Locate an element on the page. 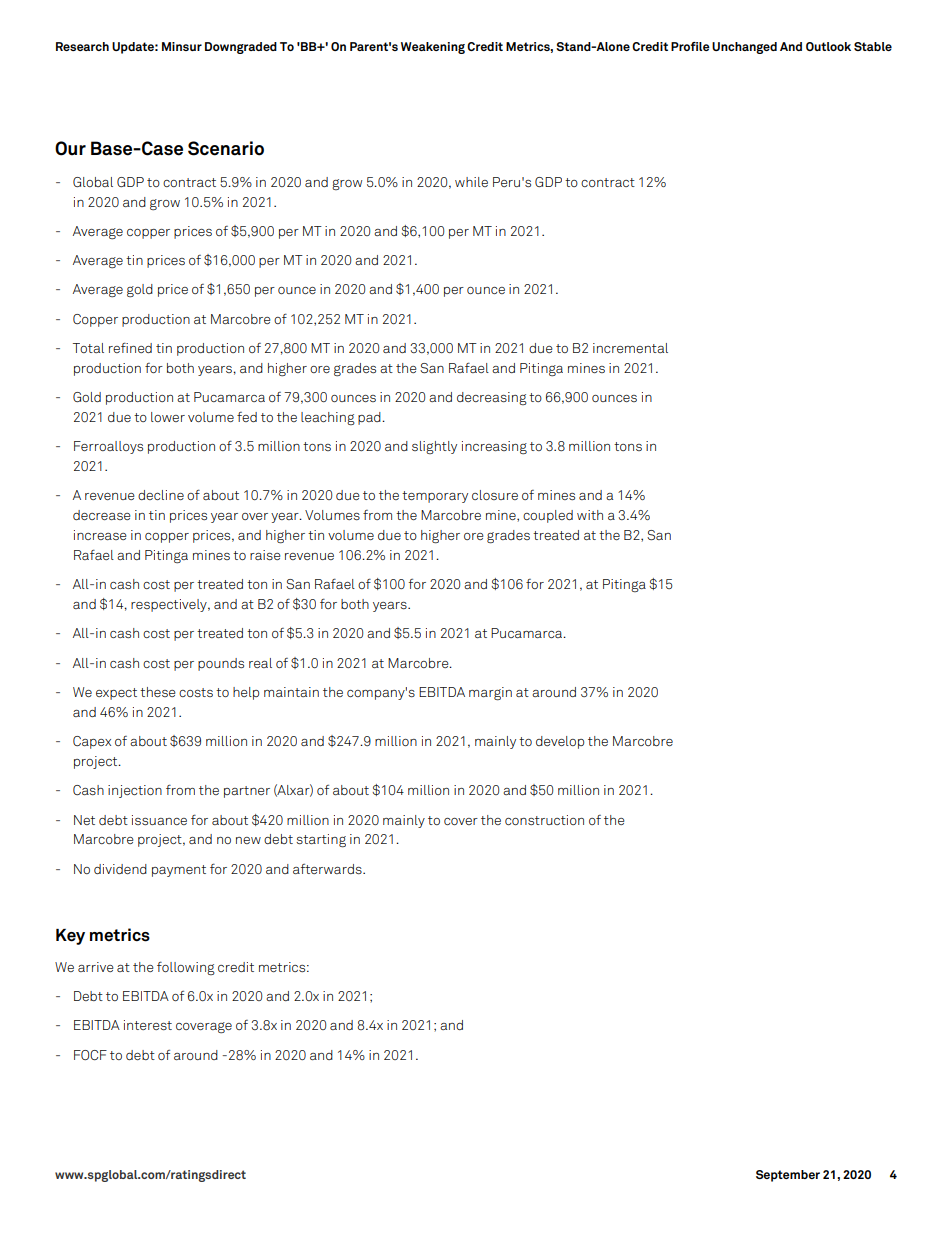 The image size is (952, 1233). Weakening is located at coordinates (433, 48).
